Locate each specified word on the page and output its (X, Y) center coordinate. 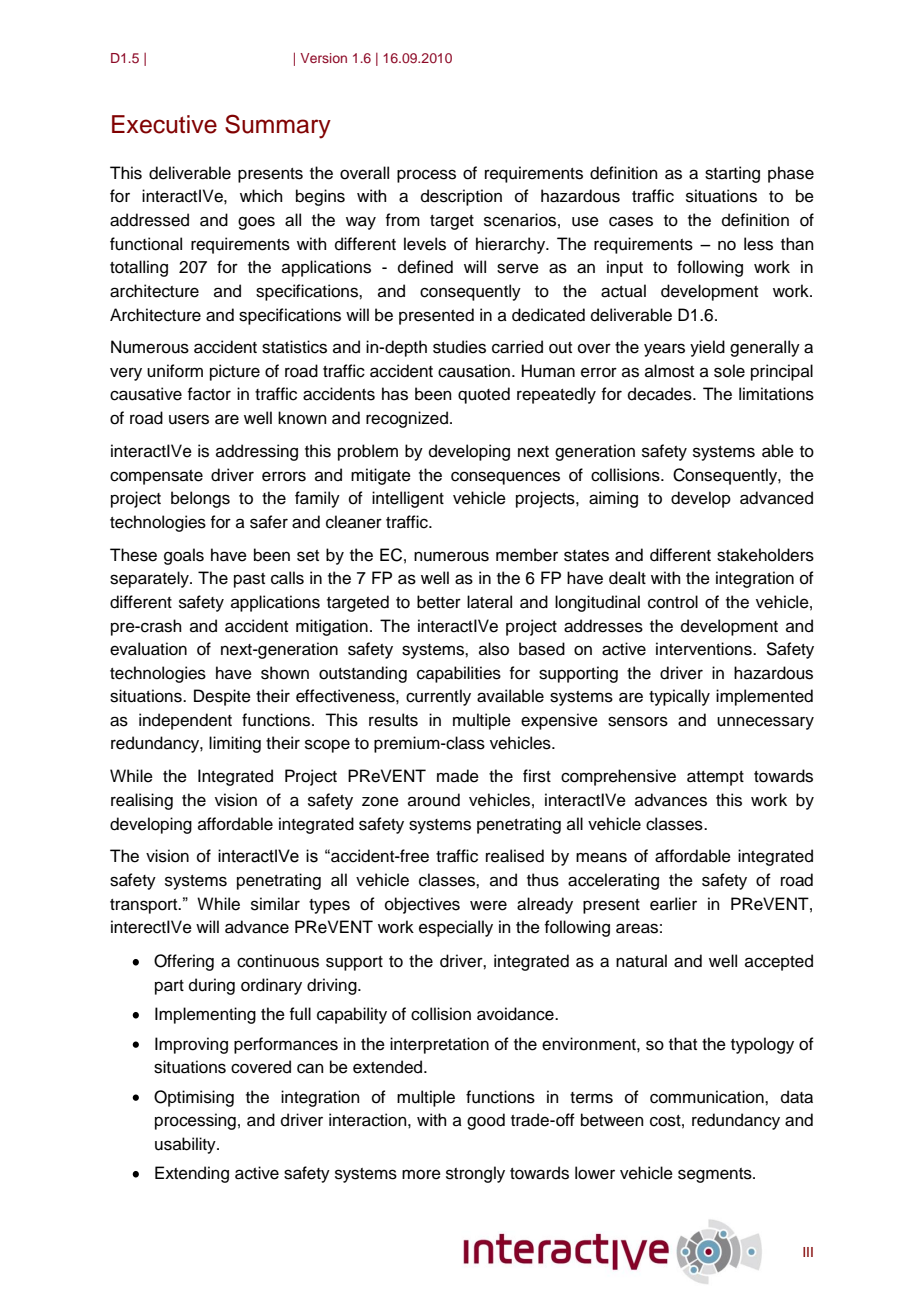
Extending (192, 1174)
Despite (222, 697)
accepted (779, 962)
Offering (184, 962)
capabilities (459, 674)
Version (323, 58)
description (461, 197)
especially (456, 928)
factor (209, 394)
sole (729, 371)
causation (474, 371)
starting (732, 174)
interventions (705, 649)
